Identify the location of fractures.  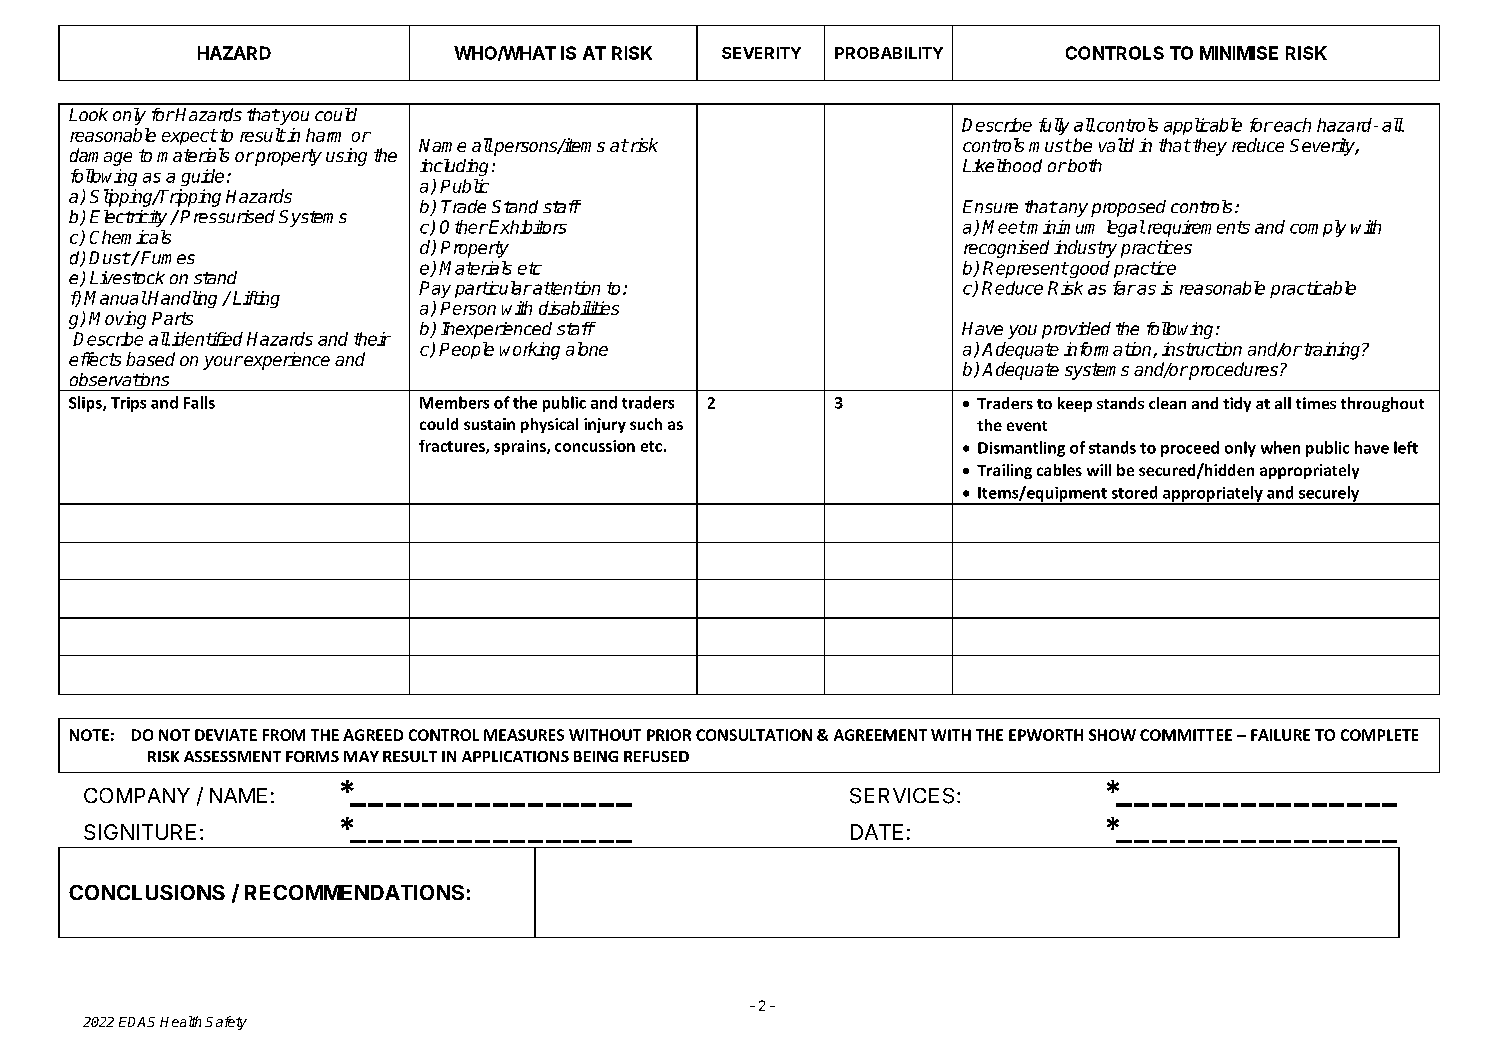
(453, 447).
